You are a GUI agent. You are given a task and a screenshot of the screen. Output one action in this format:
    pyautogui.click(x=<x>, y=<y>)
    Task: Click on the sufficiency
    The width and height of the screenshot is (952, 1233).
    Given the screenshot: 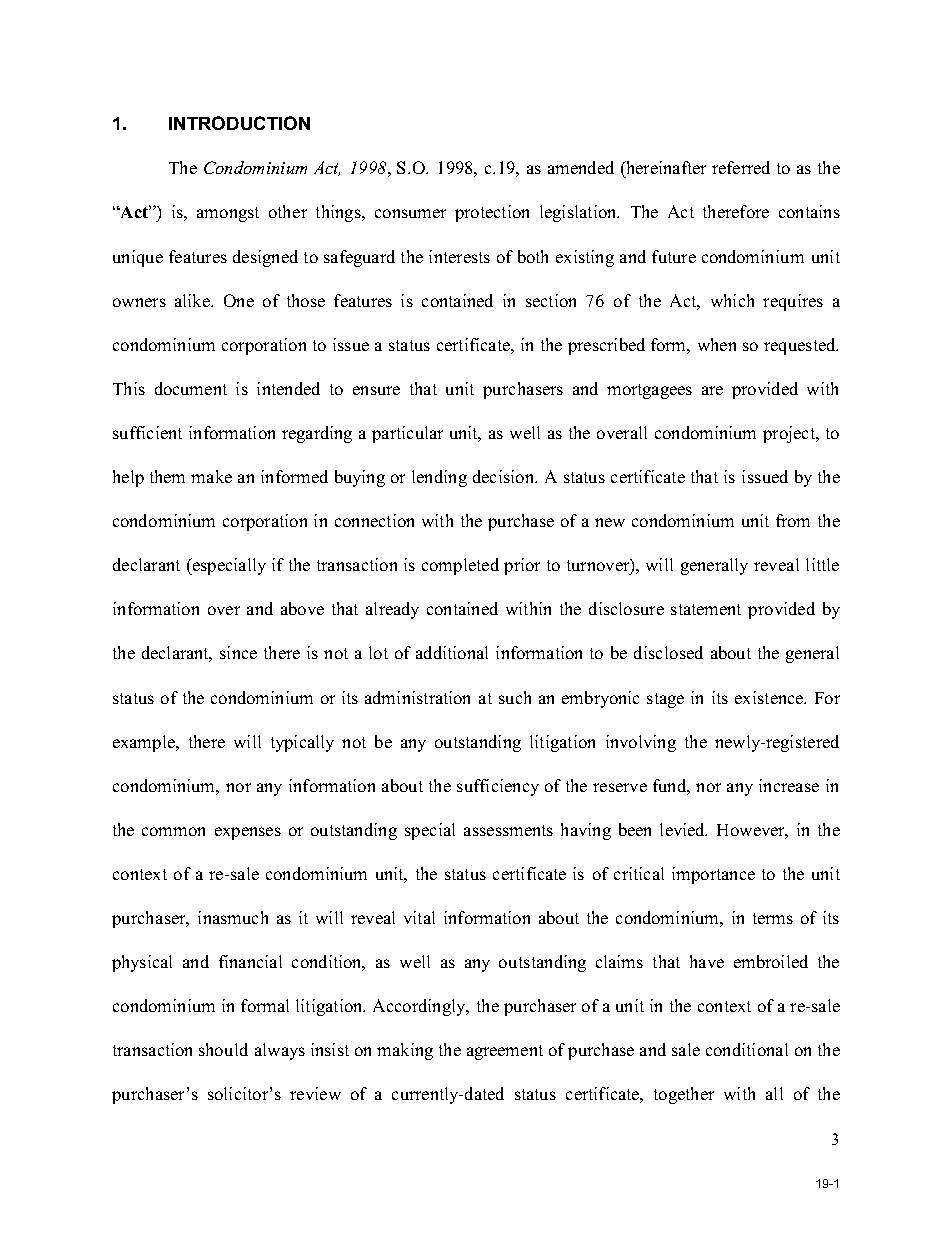 What is the action you would take?
    pyautogui.click(x=498, y=787)
